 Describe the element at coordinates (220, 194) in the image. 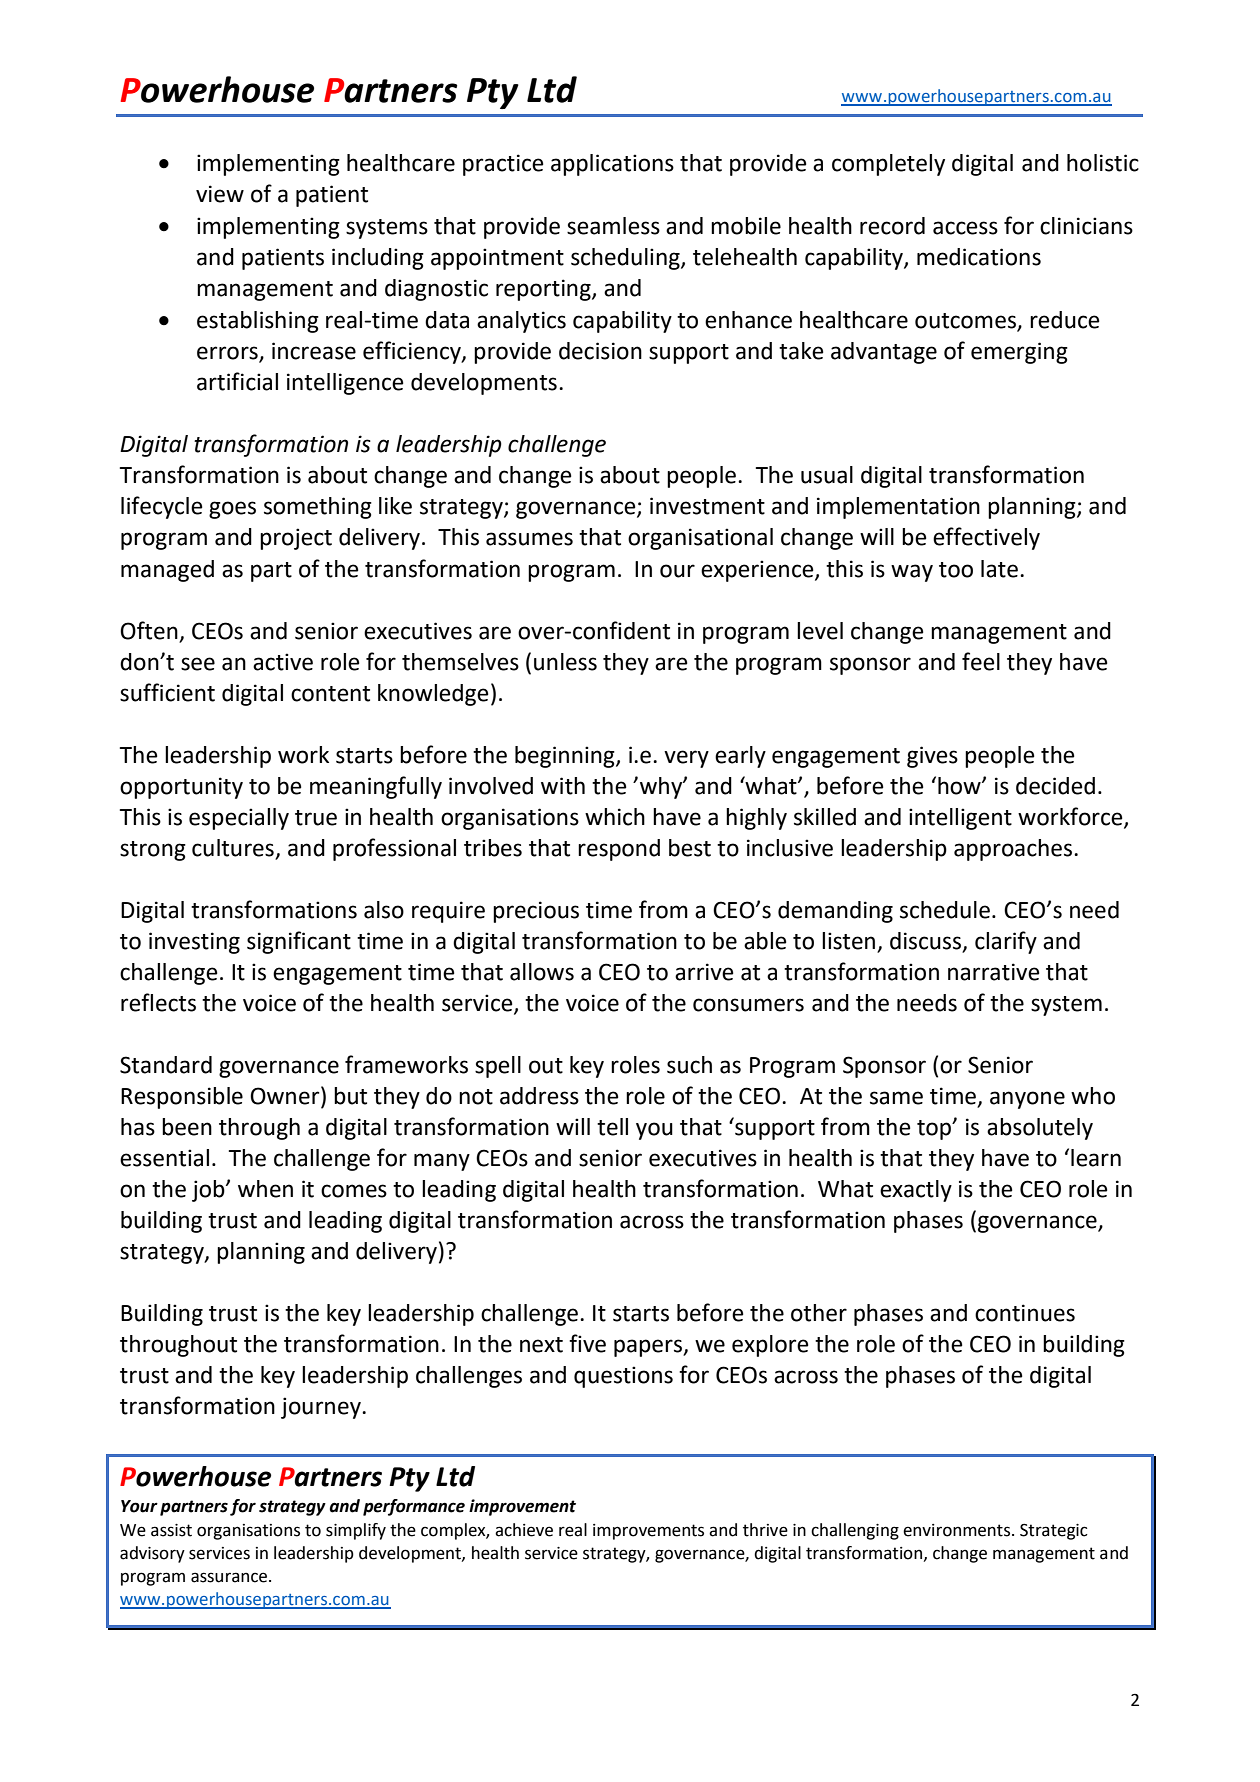

I see `view` at that location.
